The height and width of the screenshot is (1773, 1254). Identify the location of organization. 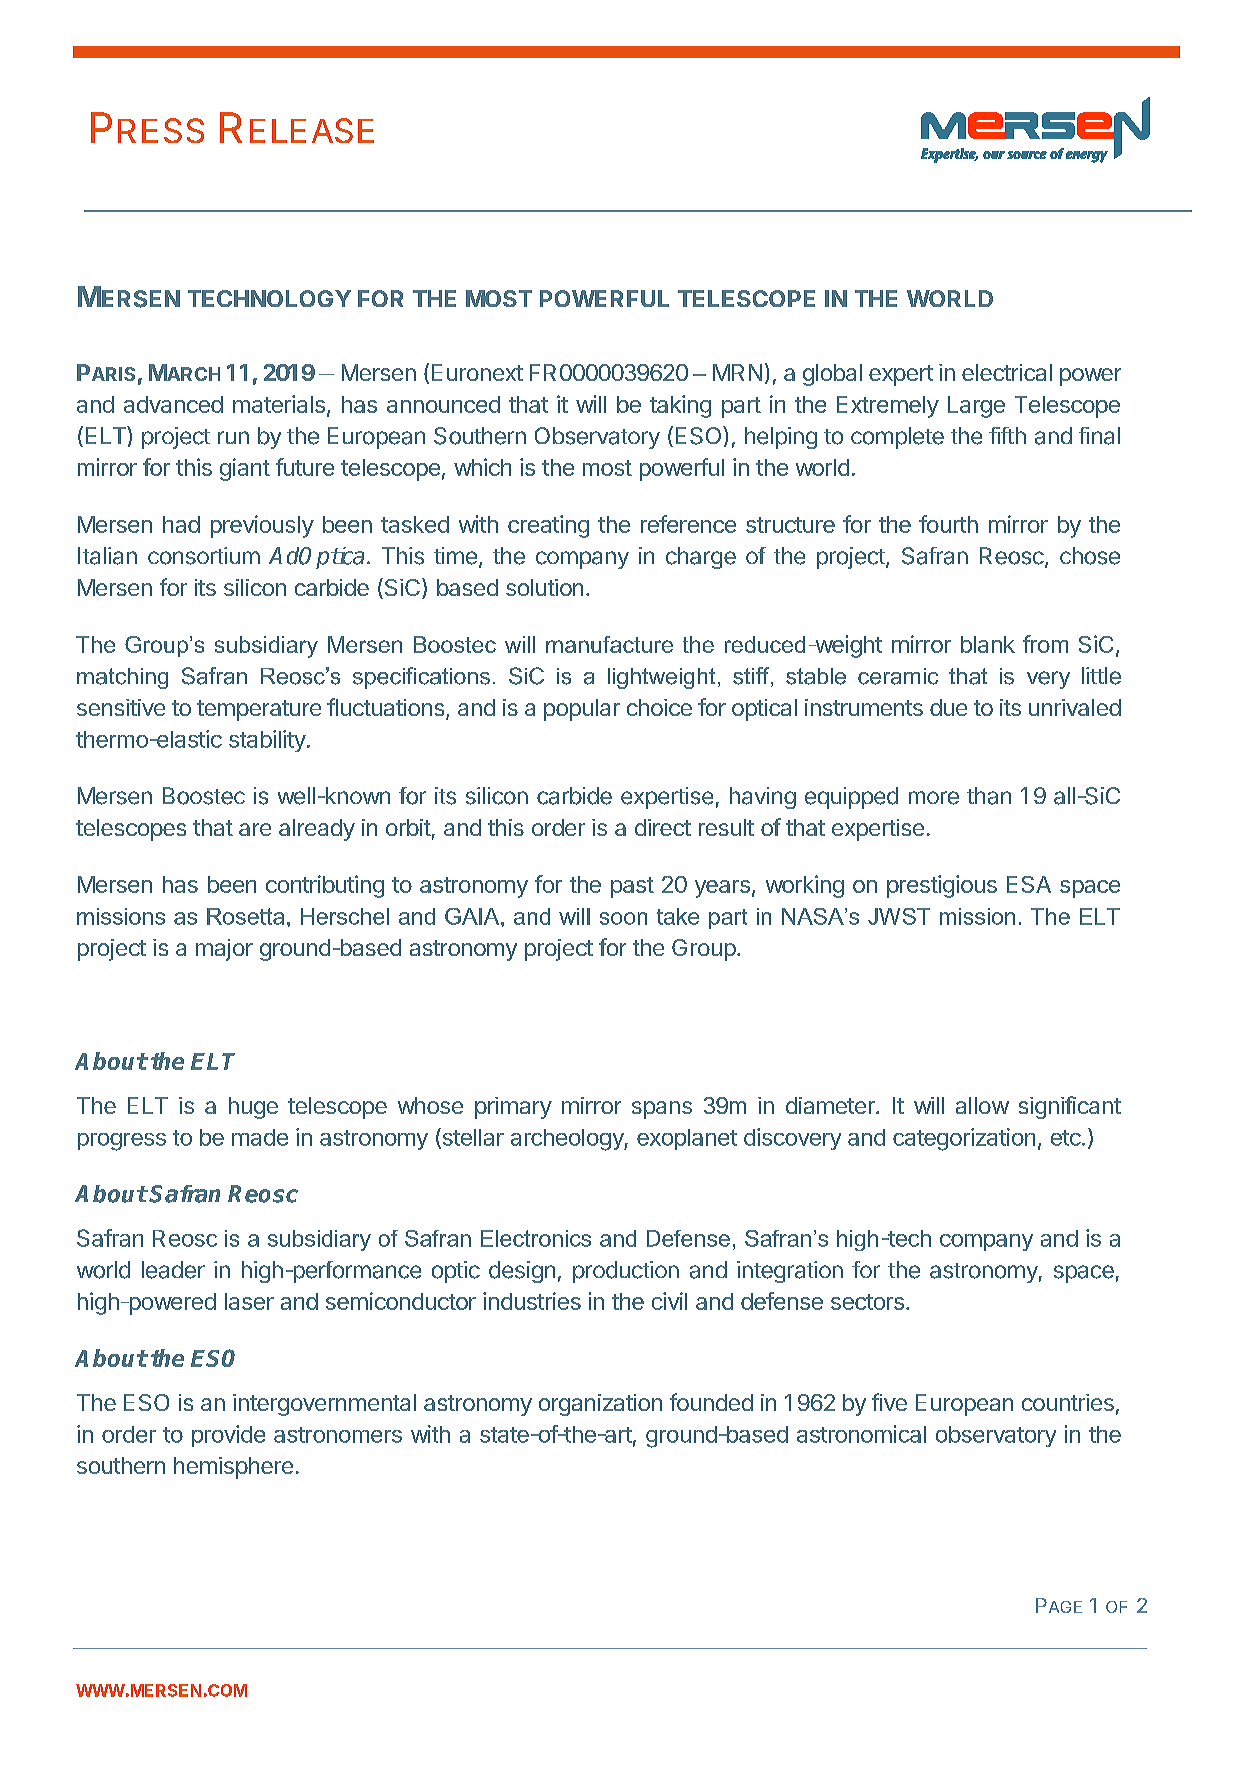
(600, 1405).
